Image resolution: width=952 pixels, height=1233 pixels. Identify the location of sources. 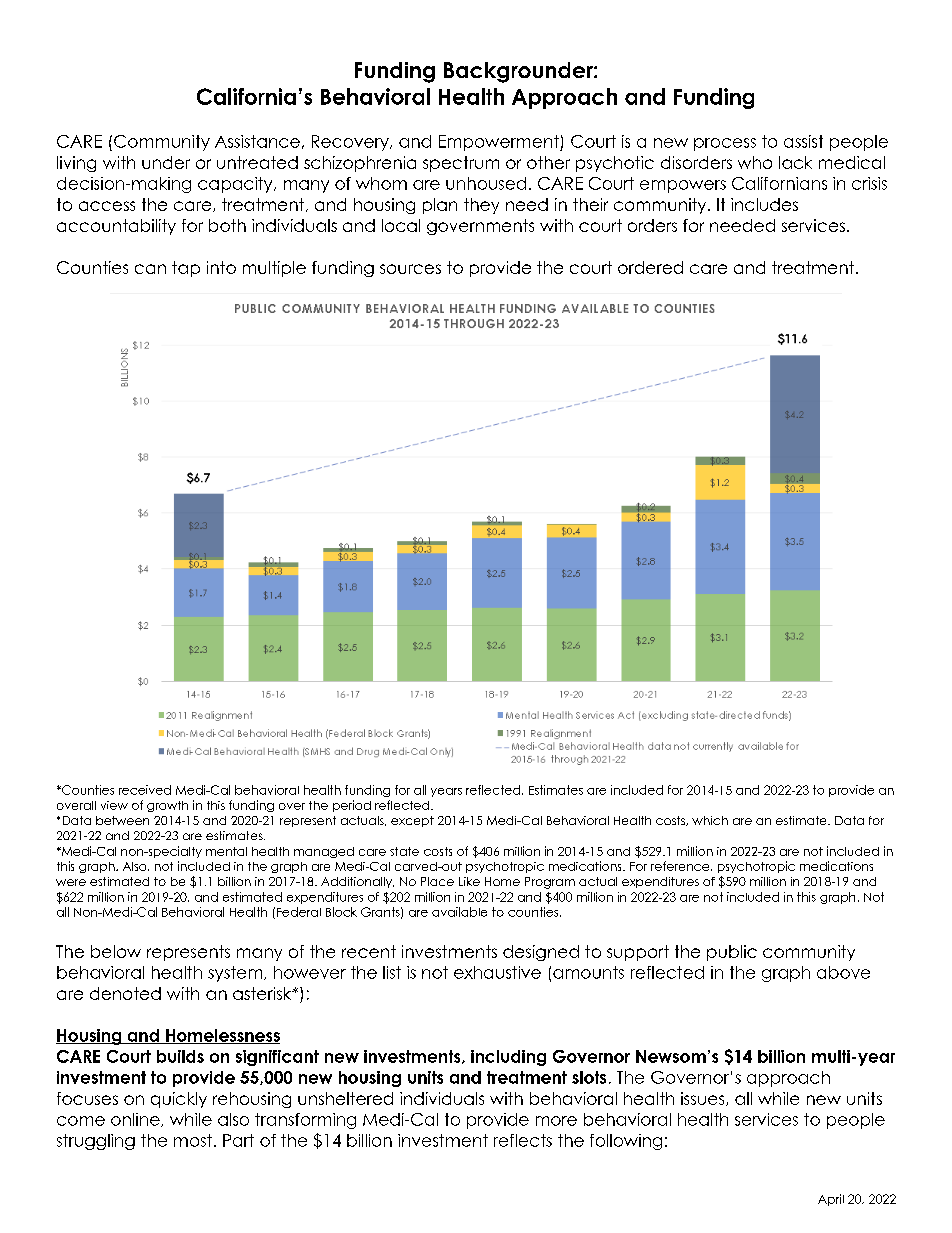
(410, 269).
